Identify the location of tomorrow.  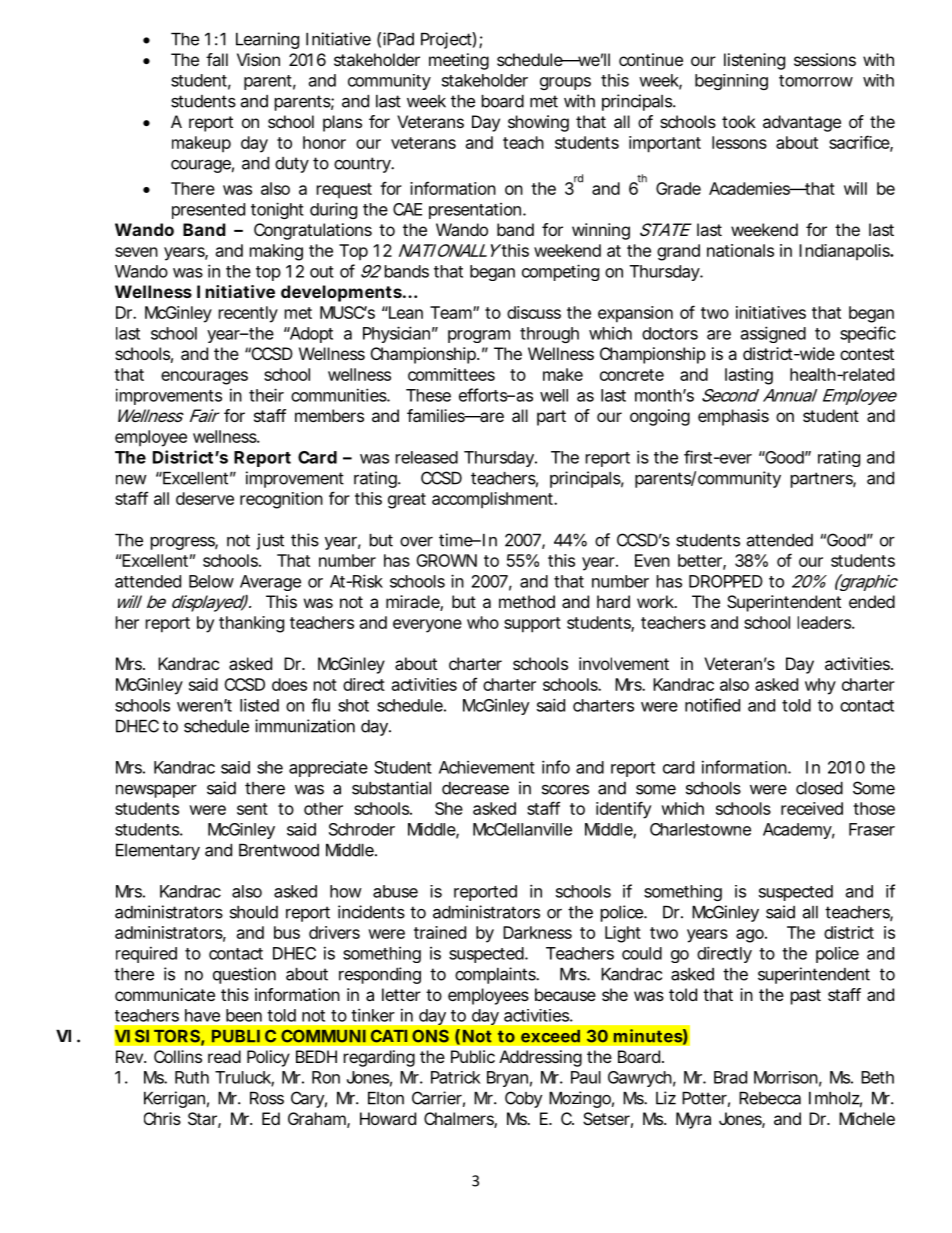
(816, 81).
